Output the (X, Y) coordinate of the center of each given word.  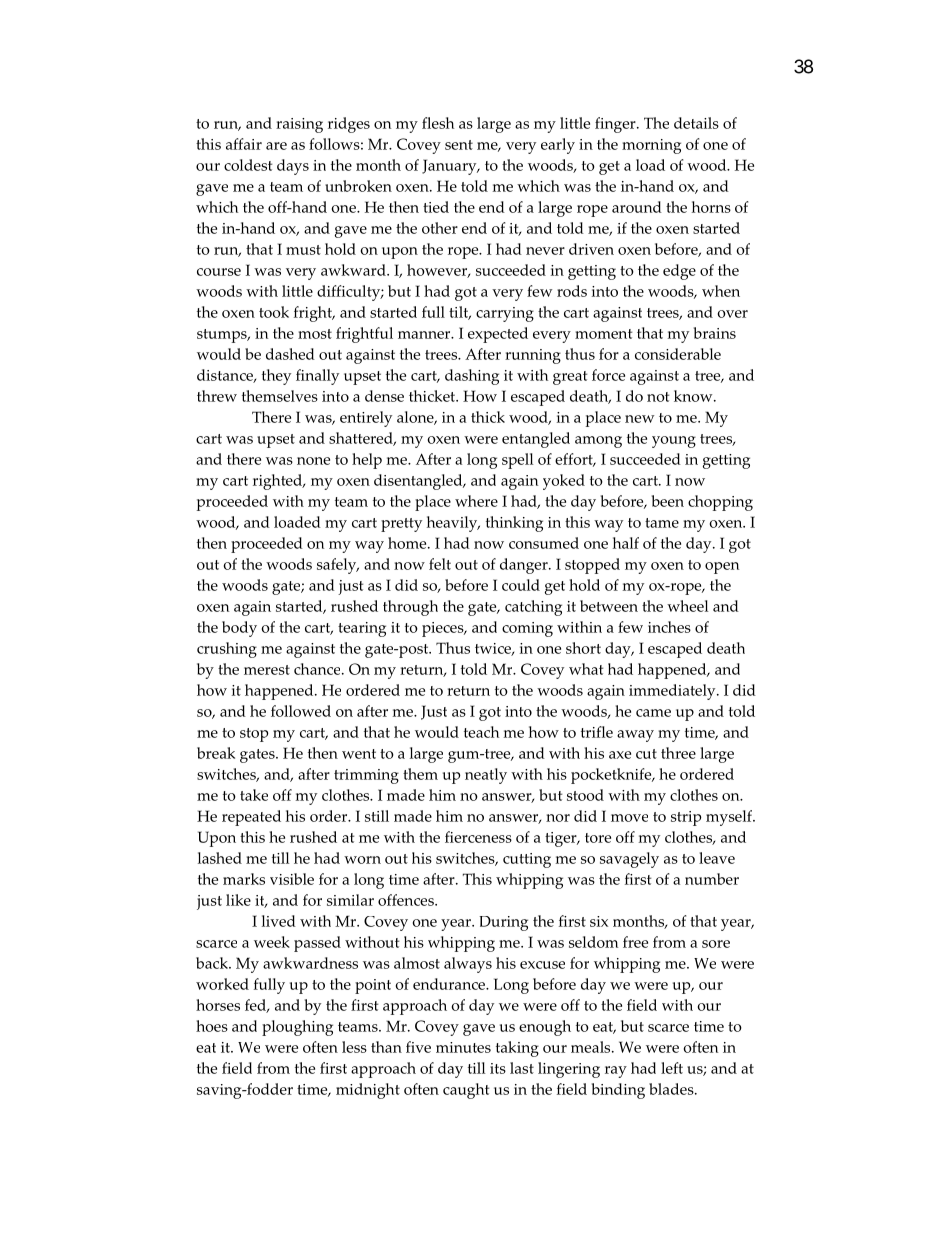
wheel (687, 606)
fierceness (478, 837)
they (276, 377)
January (450, 167)
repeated (251, 818)
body (239, 629)
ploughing (297, 1028)
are (276, 146)
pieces (444, 629)
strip (686, 818)
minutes (463, 1047)
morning (651, 146)
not (658, 397)
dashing (472, 377)
